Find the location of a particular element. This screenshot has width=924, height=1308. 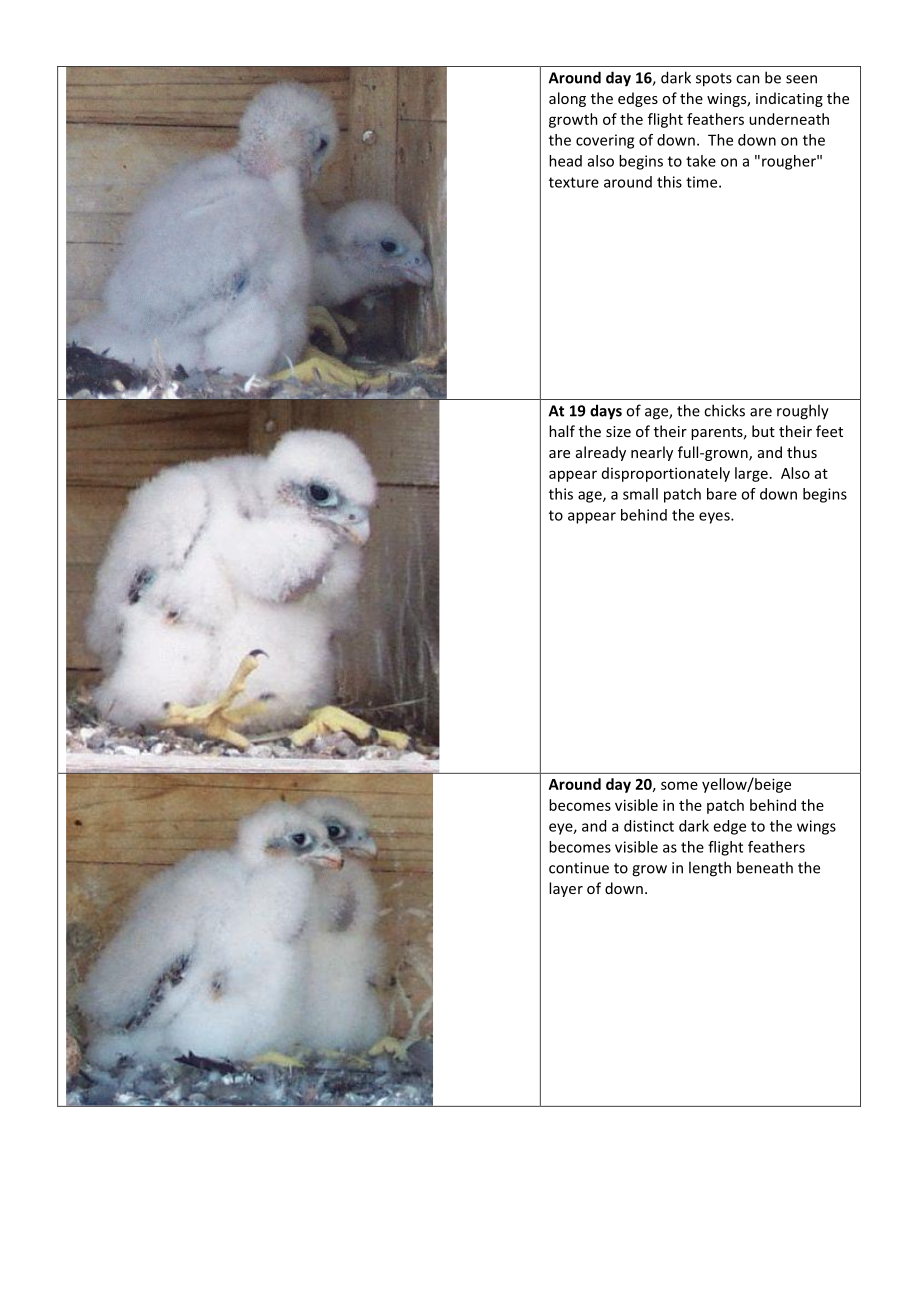

roughly is located at coordinates (803, 412).
